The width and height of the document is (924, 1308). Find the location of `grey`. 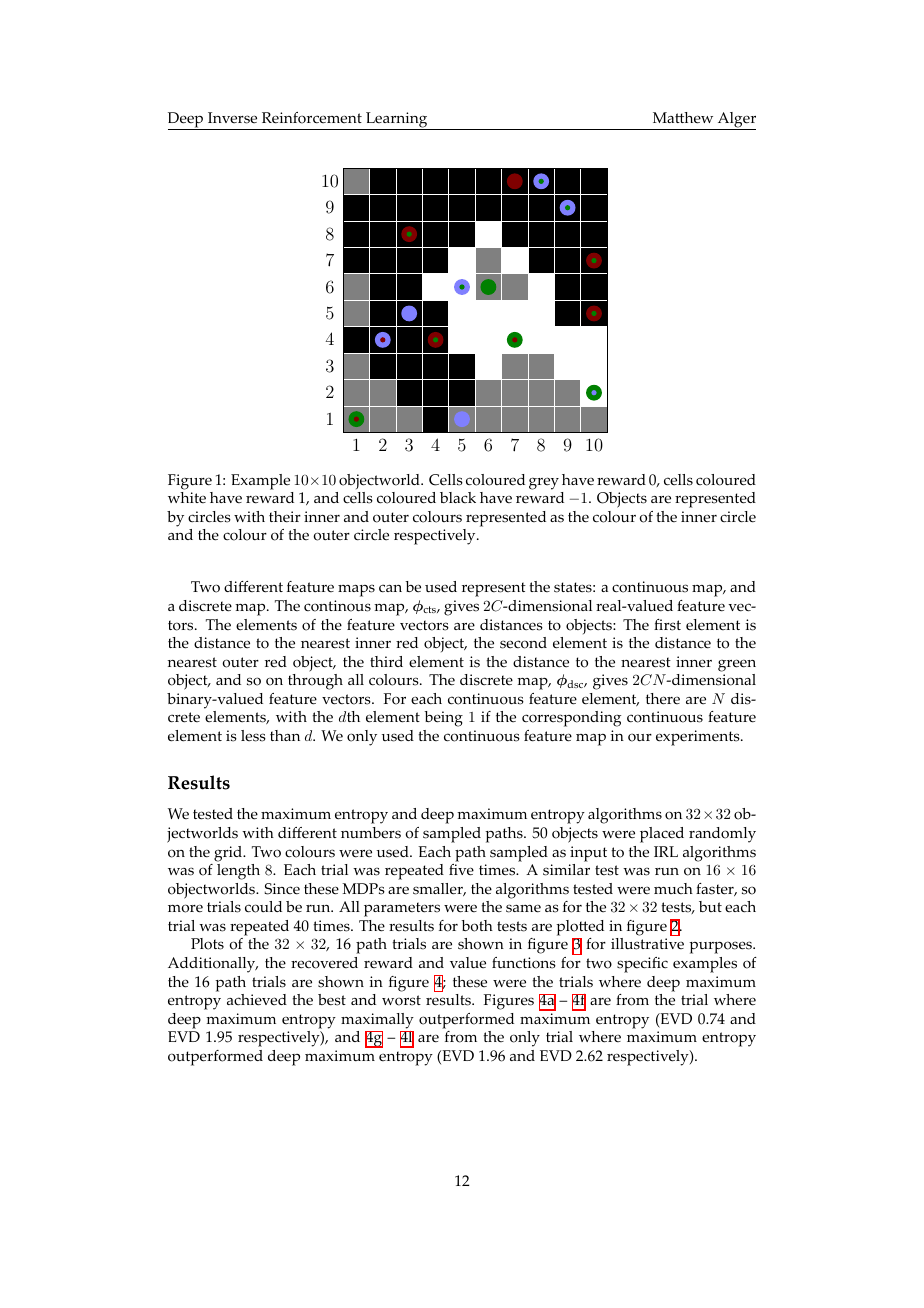

grey is located at coordinates (544, 483).
